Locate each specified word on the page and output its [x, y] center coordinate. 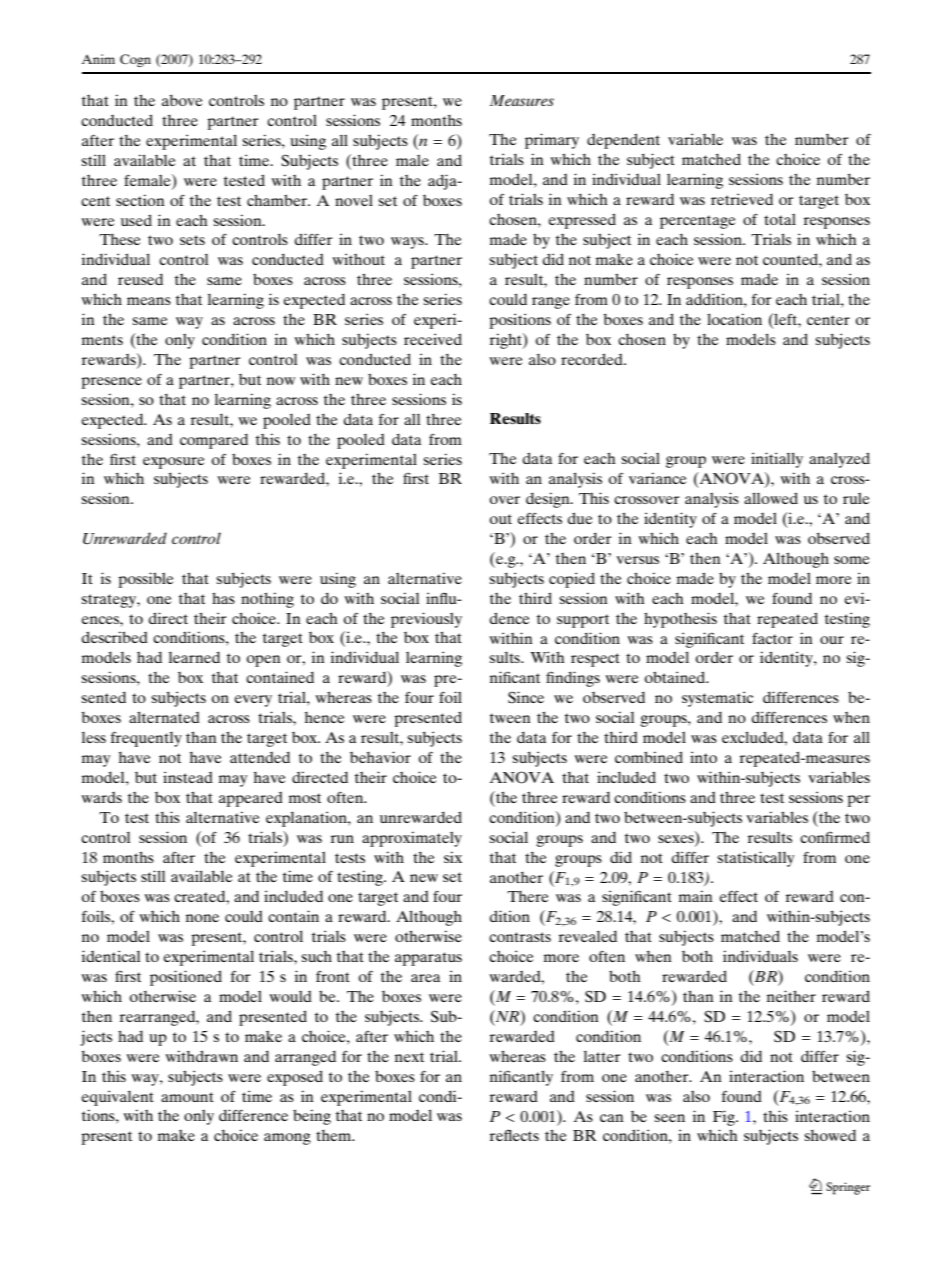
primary [552, 141]
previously [426, 620]
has [223, 598]
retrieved [742, 199]
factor [772, 638]
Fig [725, 1118]
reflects [514, 1135]
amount [187, 1097]
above [182, 100]
